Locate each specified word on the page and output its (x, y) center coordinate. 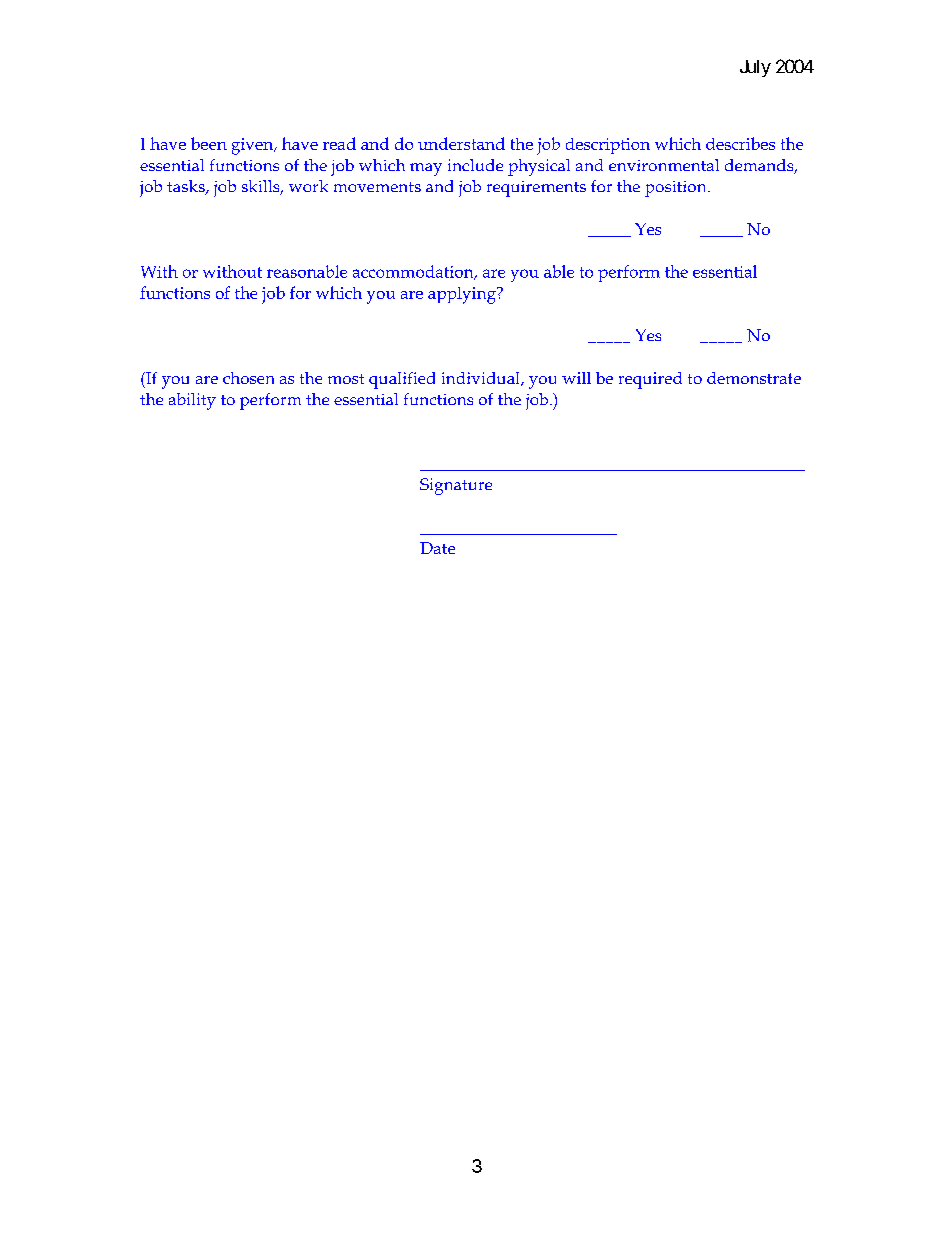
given (254, 146)
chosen (248, 378)
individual (482, 379)
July (755, 68)
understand (461, 143)
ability (192, 401)
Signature (456, 486)
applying (463, 295)
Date (437, 548)
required (650, 380)
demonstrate (754, 378)
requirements (536, 189)
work (308, 186)
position (677, 189)
